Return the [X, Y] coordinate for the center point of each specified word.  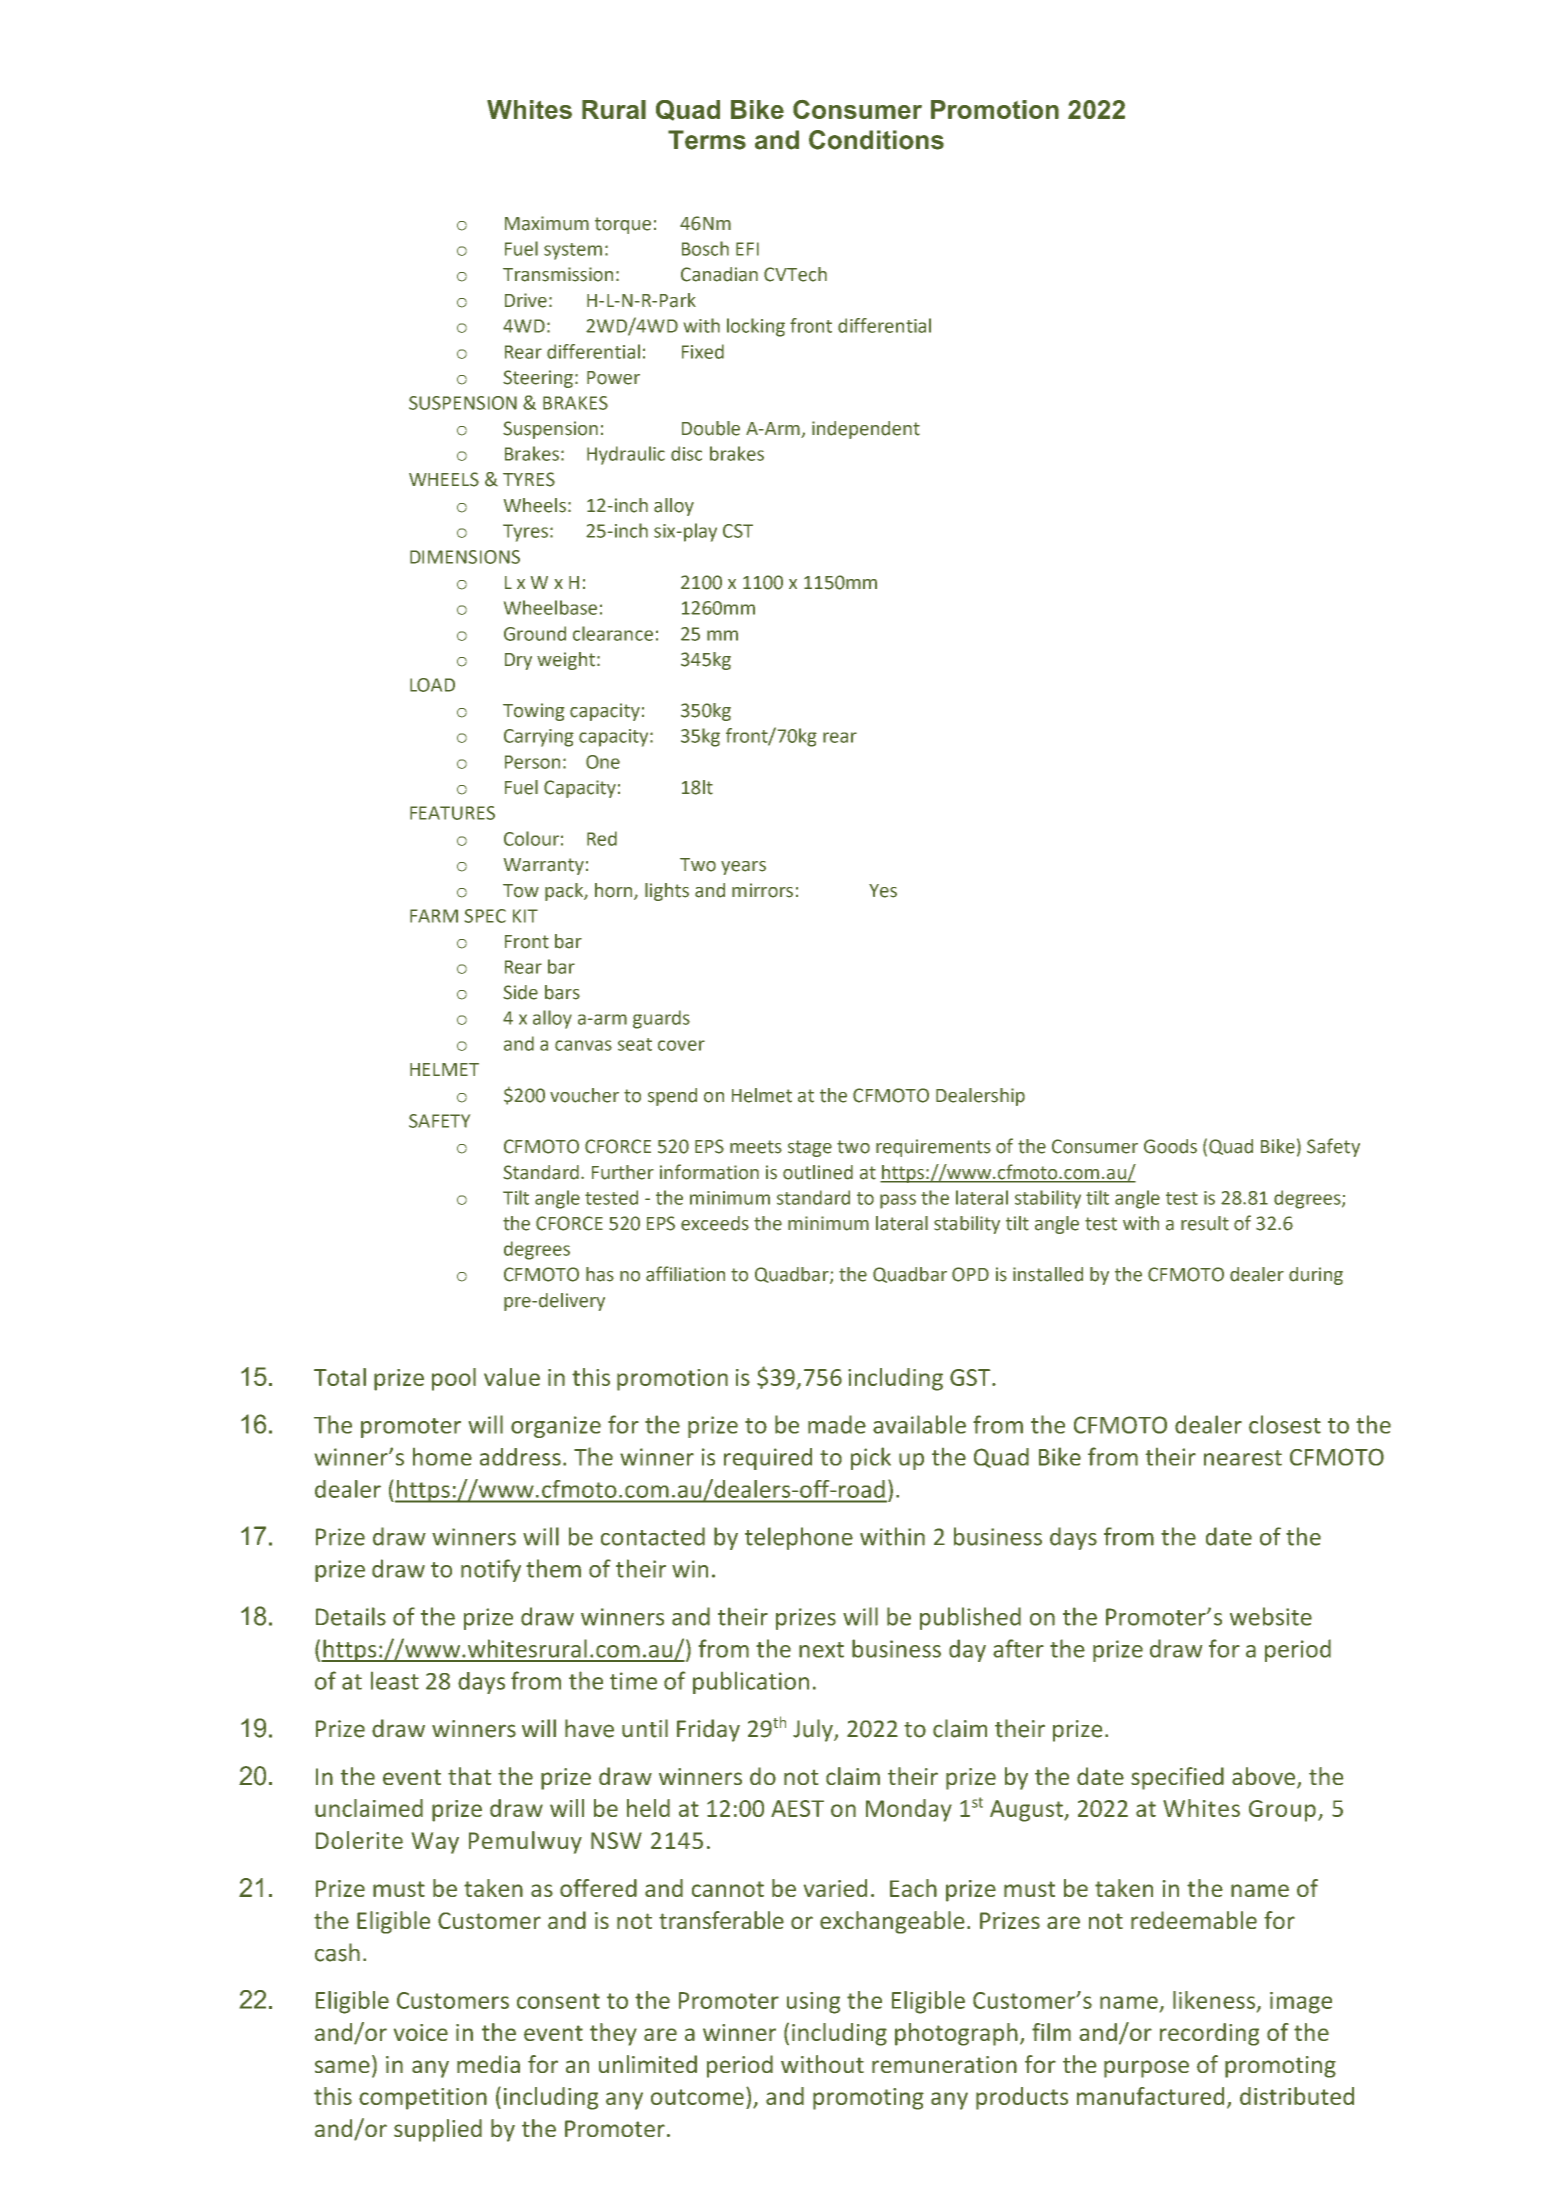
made [837, 1424]
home [442, 1457]
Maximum [547, 223]
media [488, 2064]
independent [866, 430]
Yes [883, 891]
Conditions [876, 140]
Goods [1170, 1146]
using [813, 2003]
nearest [1243, 1458]
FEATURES [452, 813]
